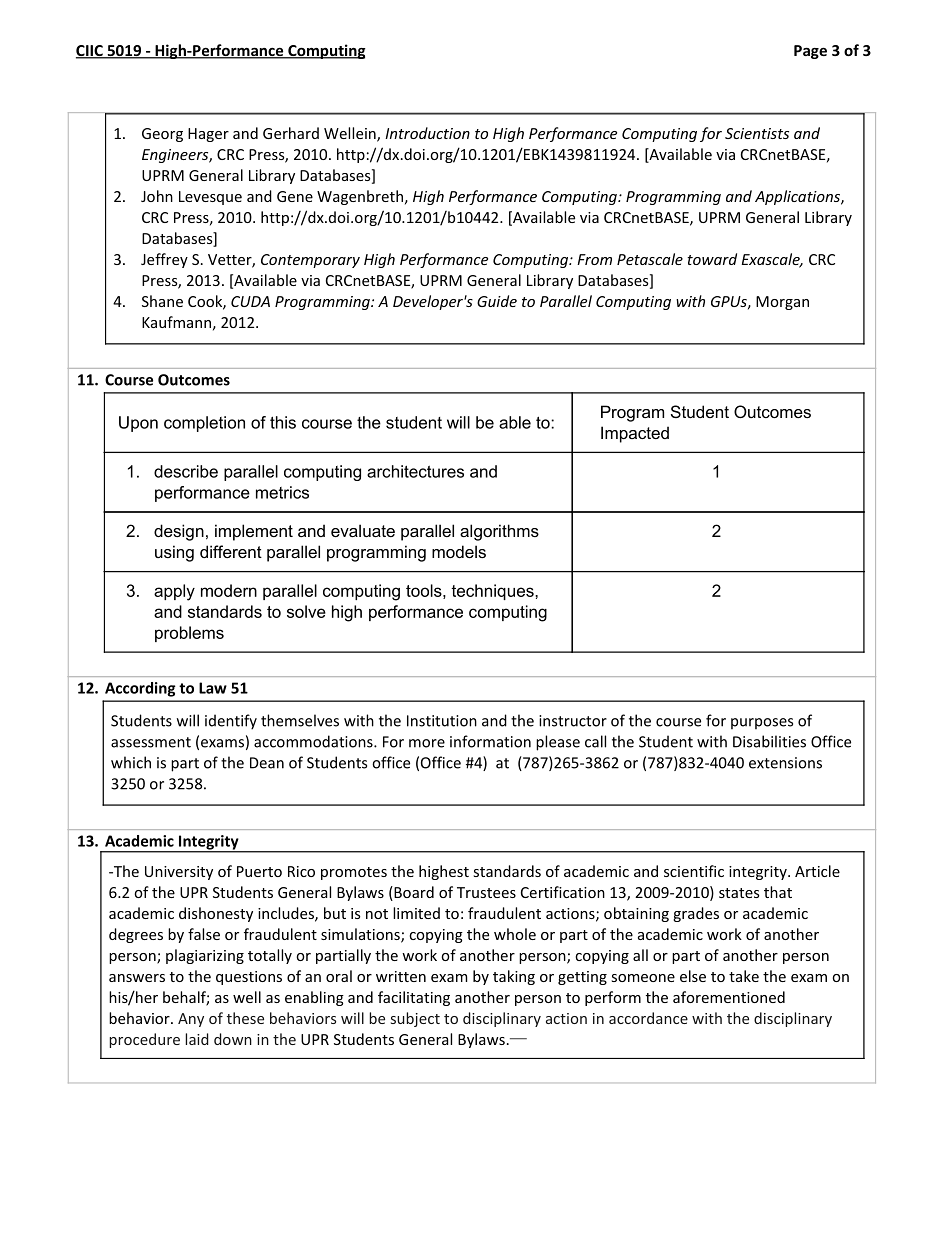 This document has width=952, height=1233. Describe the element at coordinates (191, 1020) in the document. I see `Any` at that location.
